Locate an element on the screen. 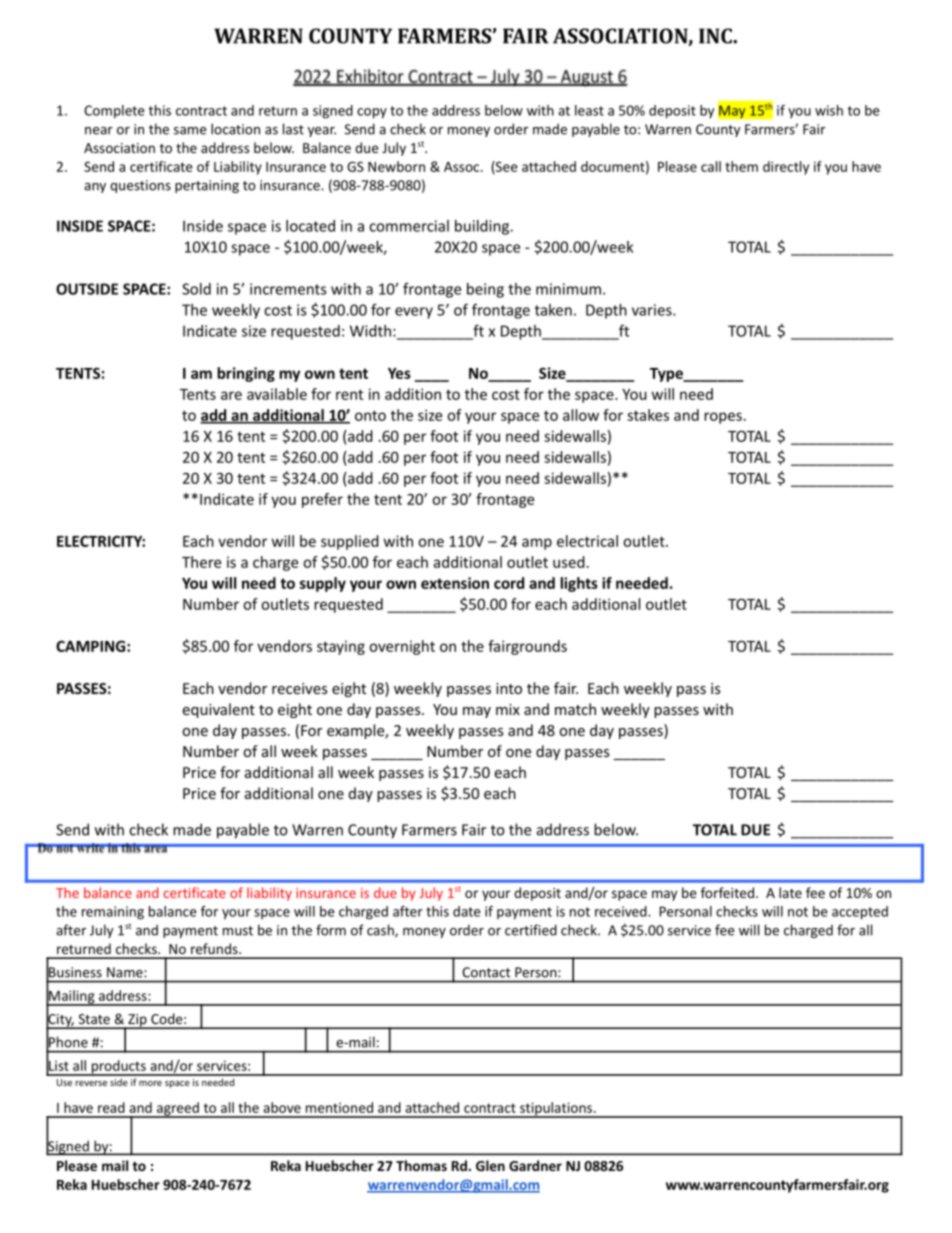  Glen is located at coordinates (490, 1165).
